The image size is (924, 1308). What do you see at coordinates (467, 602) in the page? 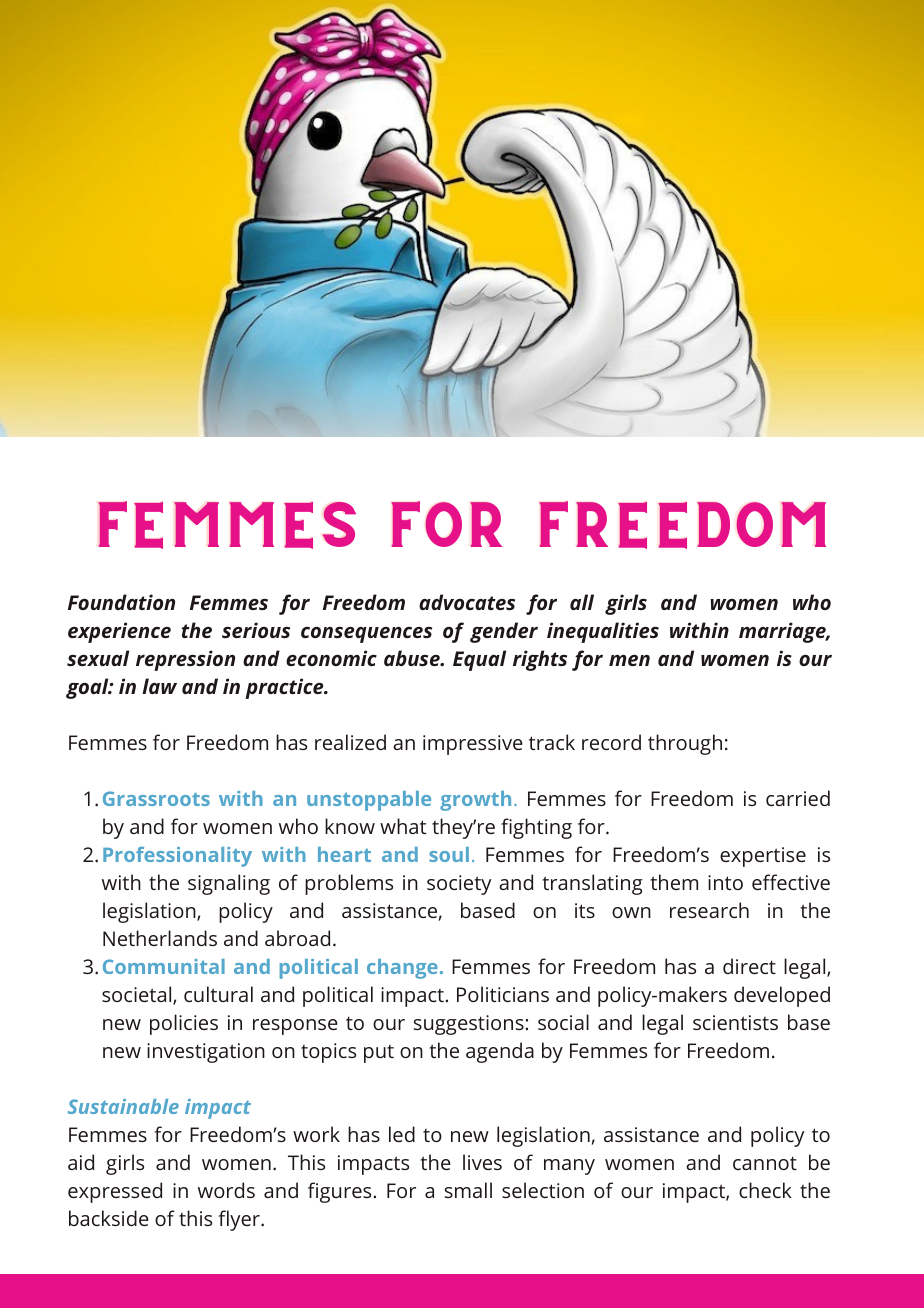
I see `advocates` at bounding box center [467, 602].
